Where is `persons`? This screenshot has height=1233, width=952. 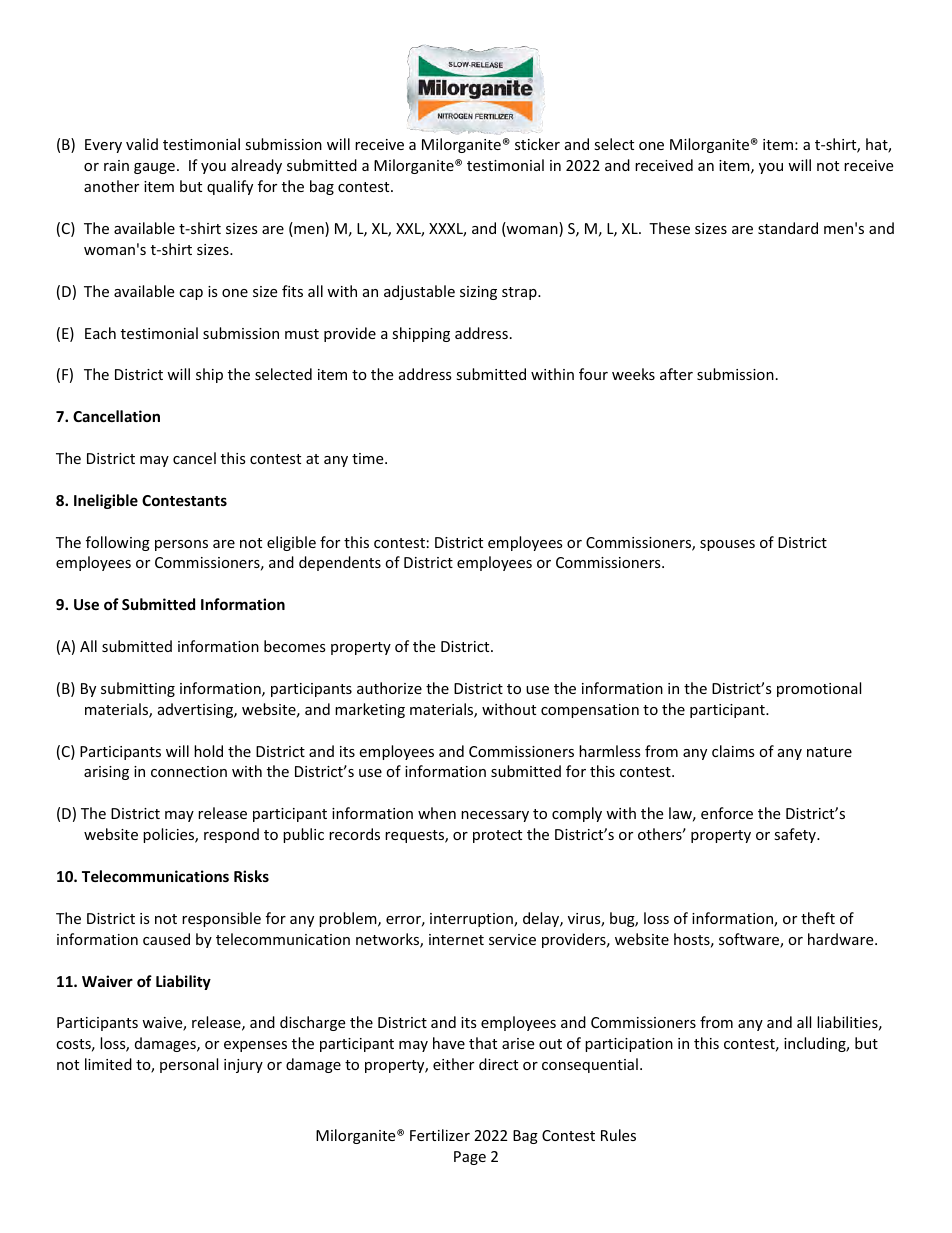 persons is located at coordinates (181, 545).
